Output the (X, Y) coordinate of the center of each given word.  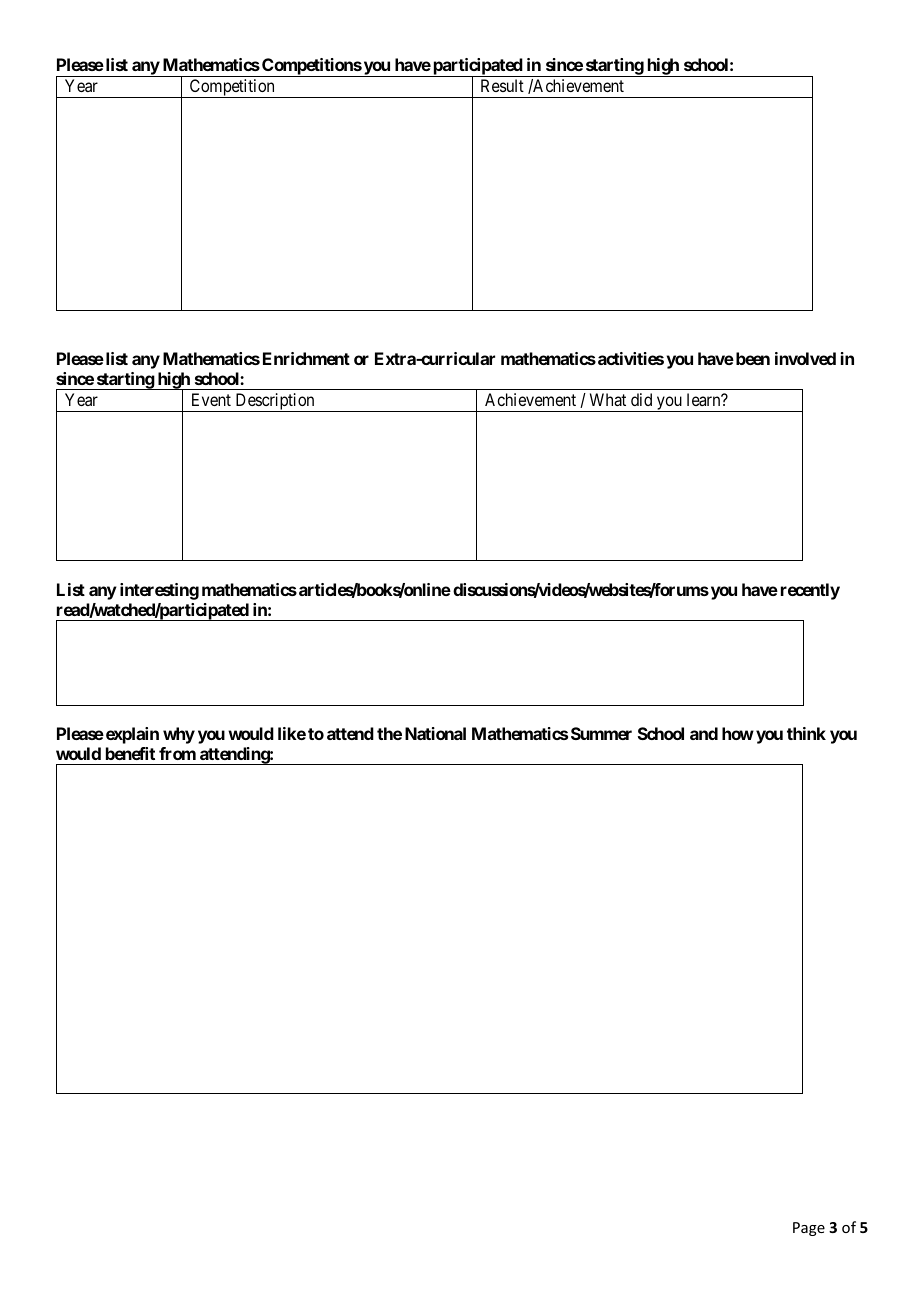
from (177, 753)
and (704, 733)
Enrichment (306, 358)
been (751, 358)
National (435, 733)
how (738, 733)
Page (809, 1229)
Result (502, 85)
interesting (159, 591)
